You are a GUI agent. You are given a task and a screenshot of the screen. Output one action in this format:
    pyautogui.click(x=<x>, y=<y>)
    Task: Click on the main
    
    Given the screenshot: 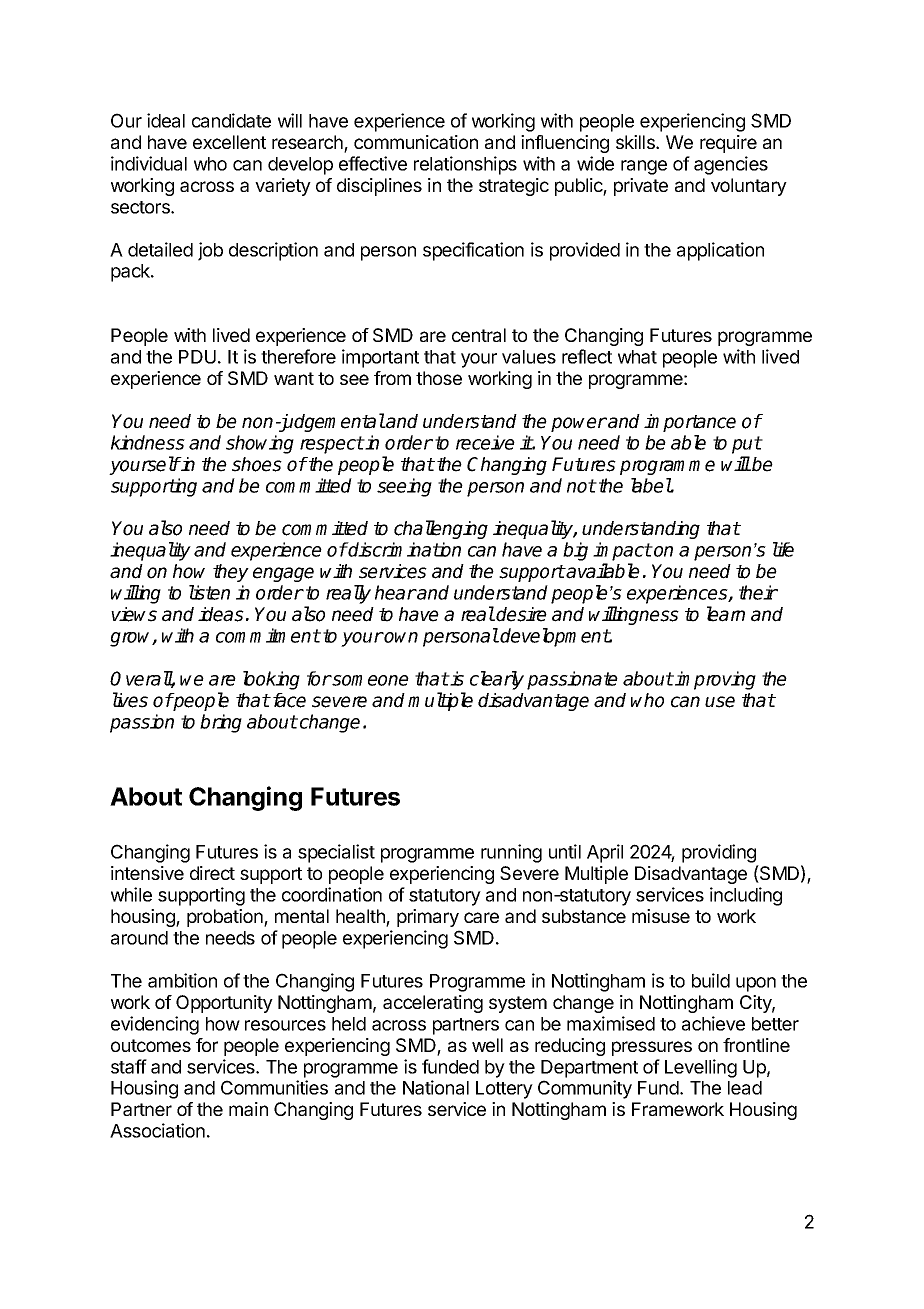 What is the action you would take?
    pyautogui.click(x=248, y=1109)
